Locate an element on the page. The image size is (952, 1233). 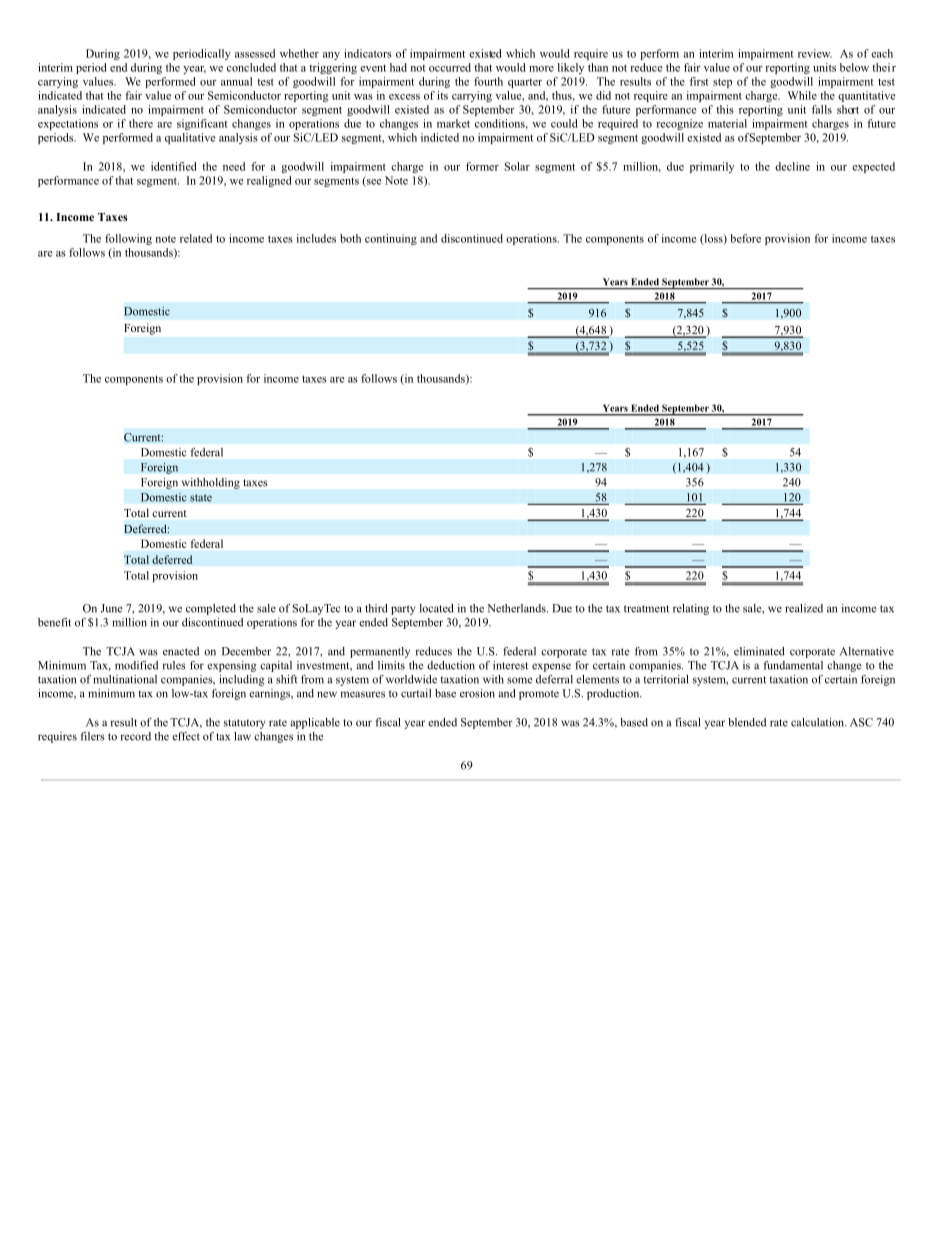
calculation is located at coordinates (819, 722).
